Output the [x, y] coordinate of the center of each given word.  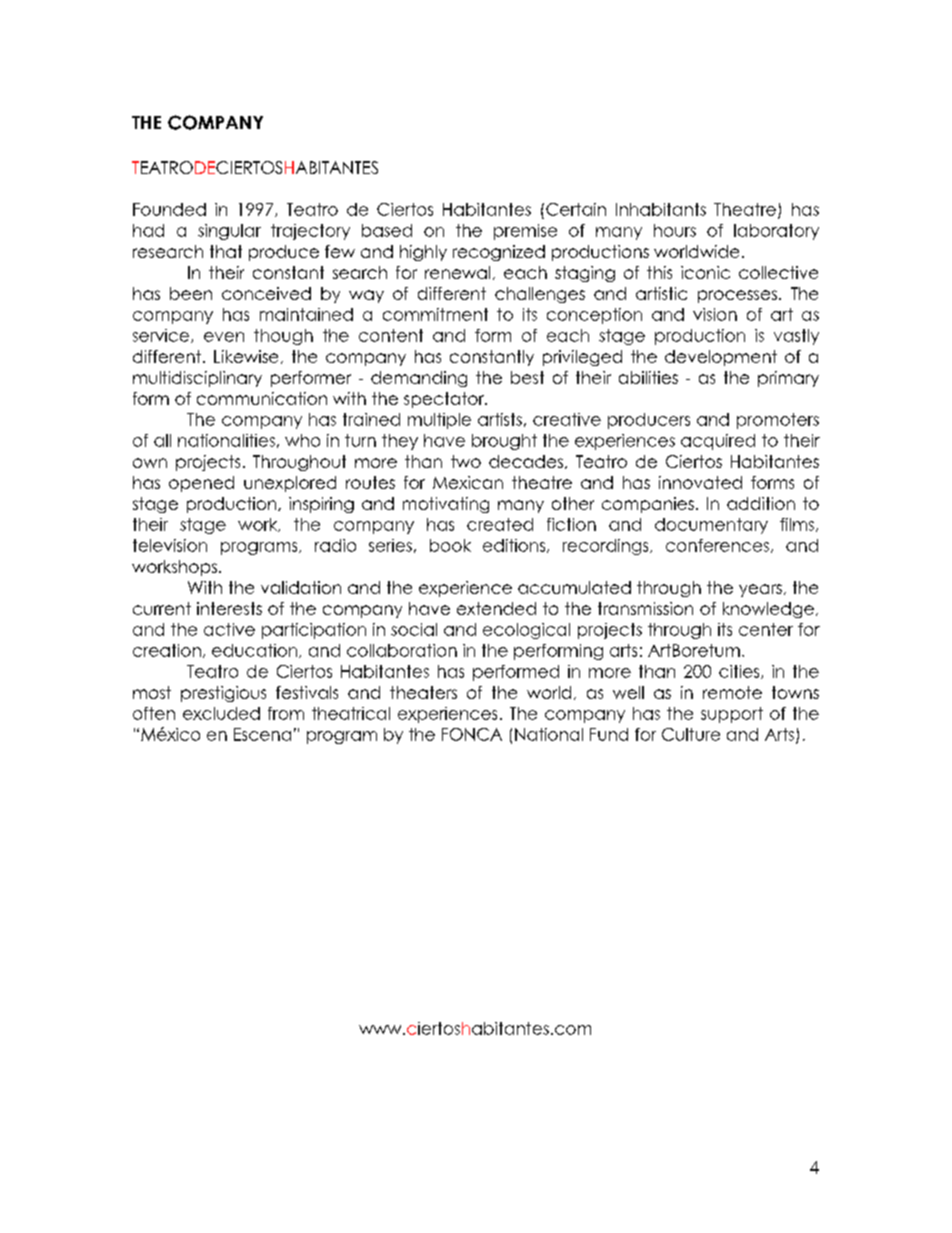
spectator [445, 400]
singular [229, 232]
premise [525, 232]
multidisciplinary [197, 379]
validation [301, 587]
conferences [717, 545]
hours [675, 230]
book [450, 545]
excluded [221, 713]
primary [788, 379]
